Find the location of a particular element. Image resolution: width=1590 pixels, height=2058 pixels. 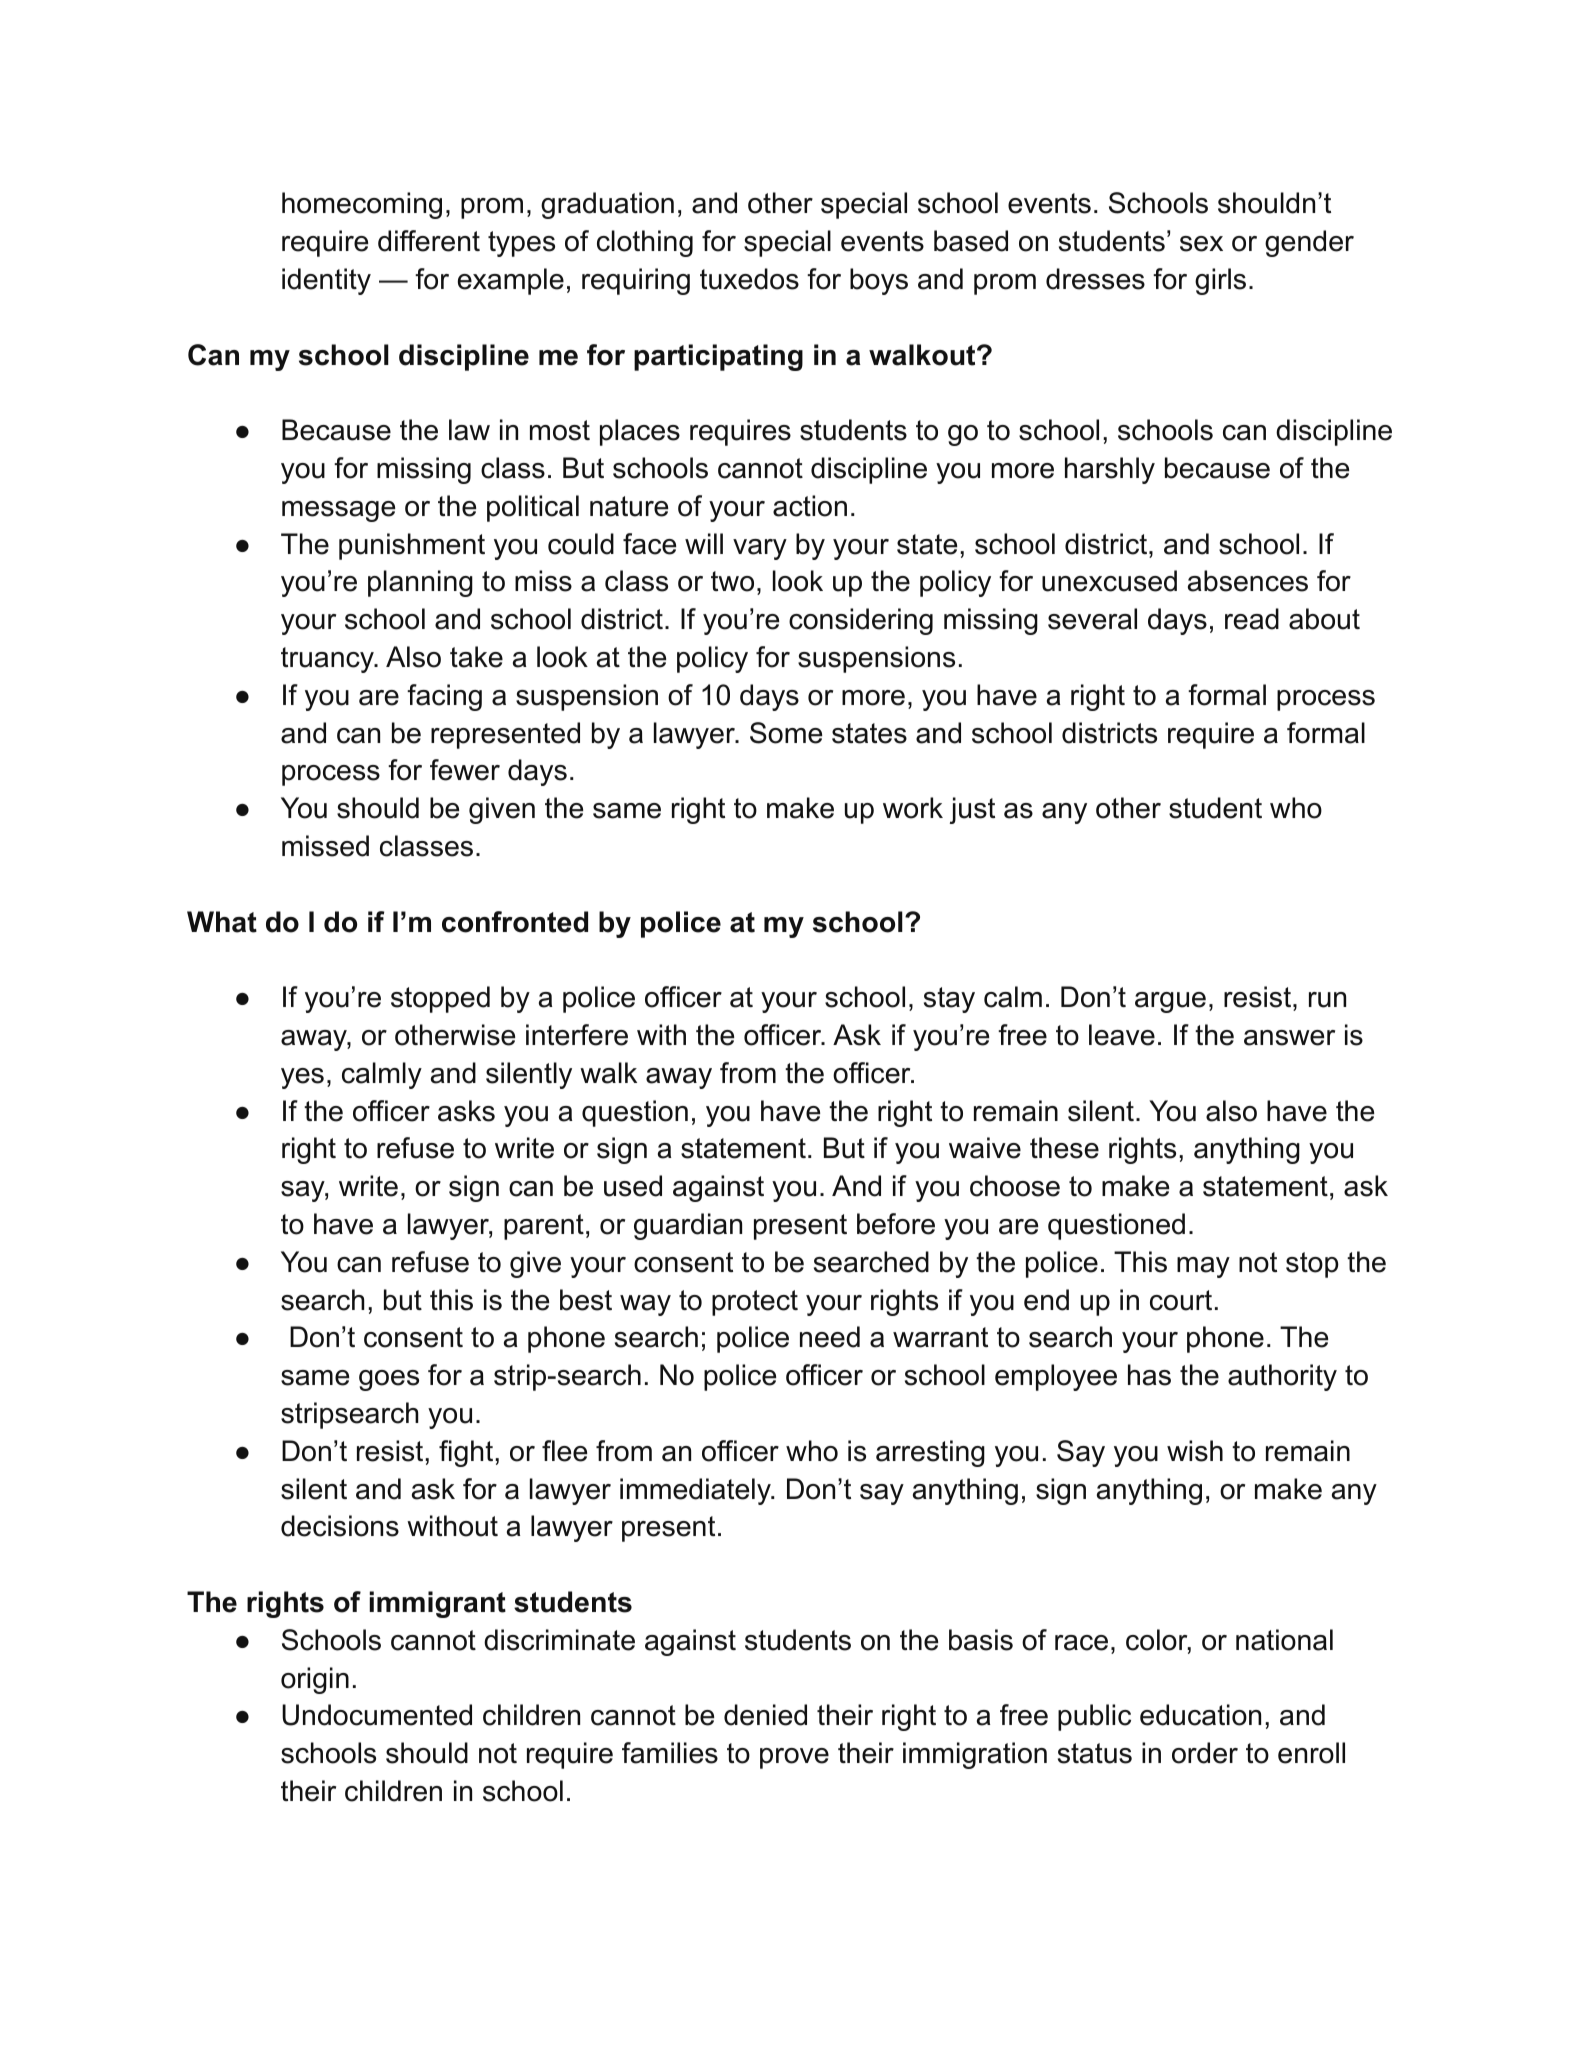

tuxedos is located at coordinates (749, 279).
